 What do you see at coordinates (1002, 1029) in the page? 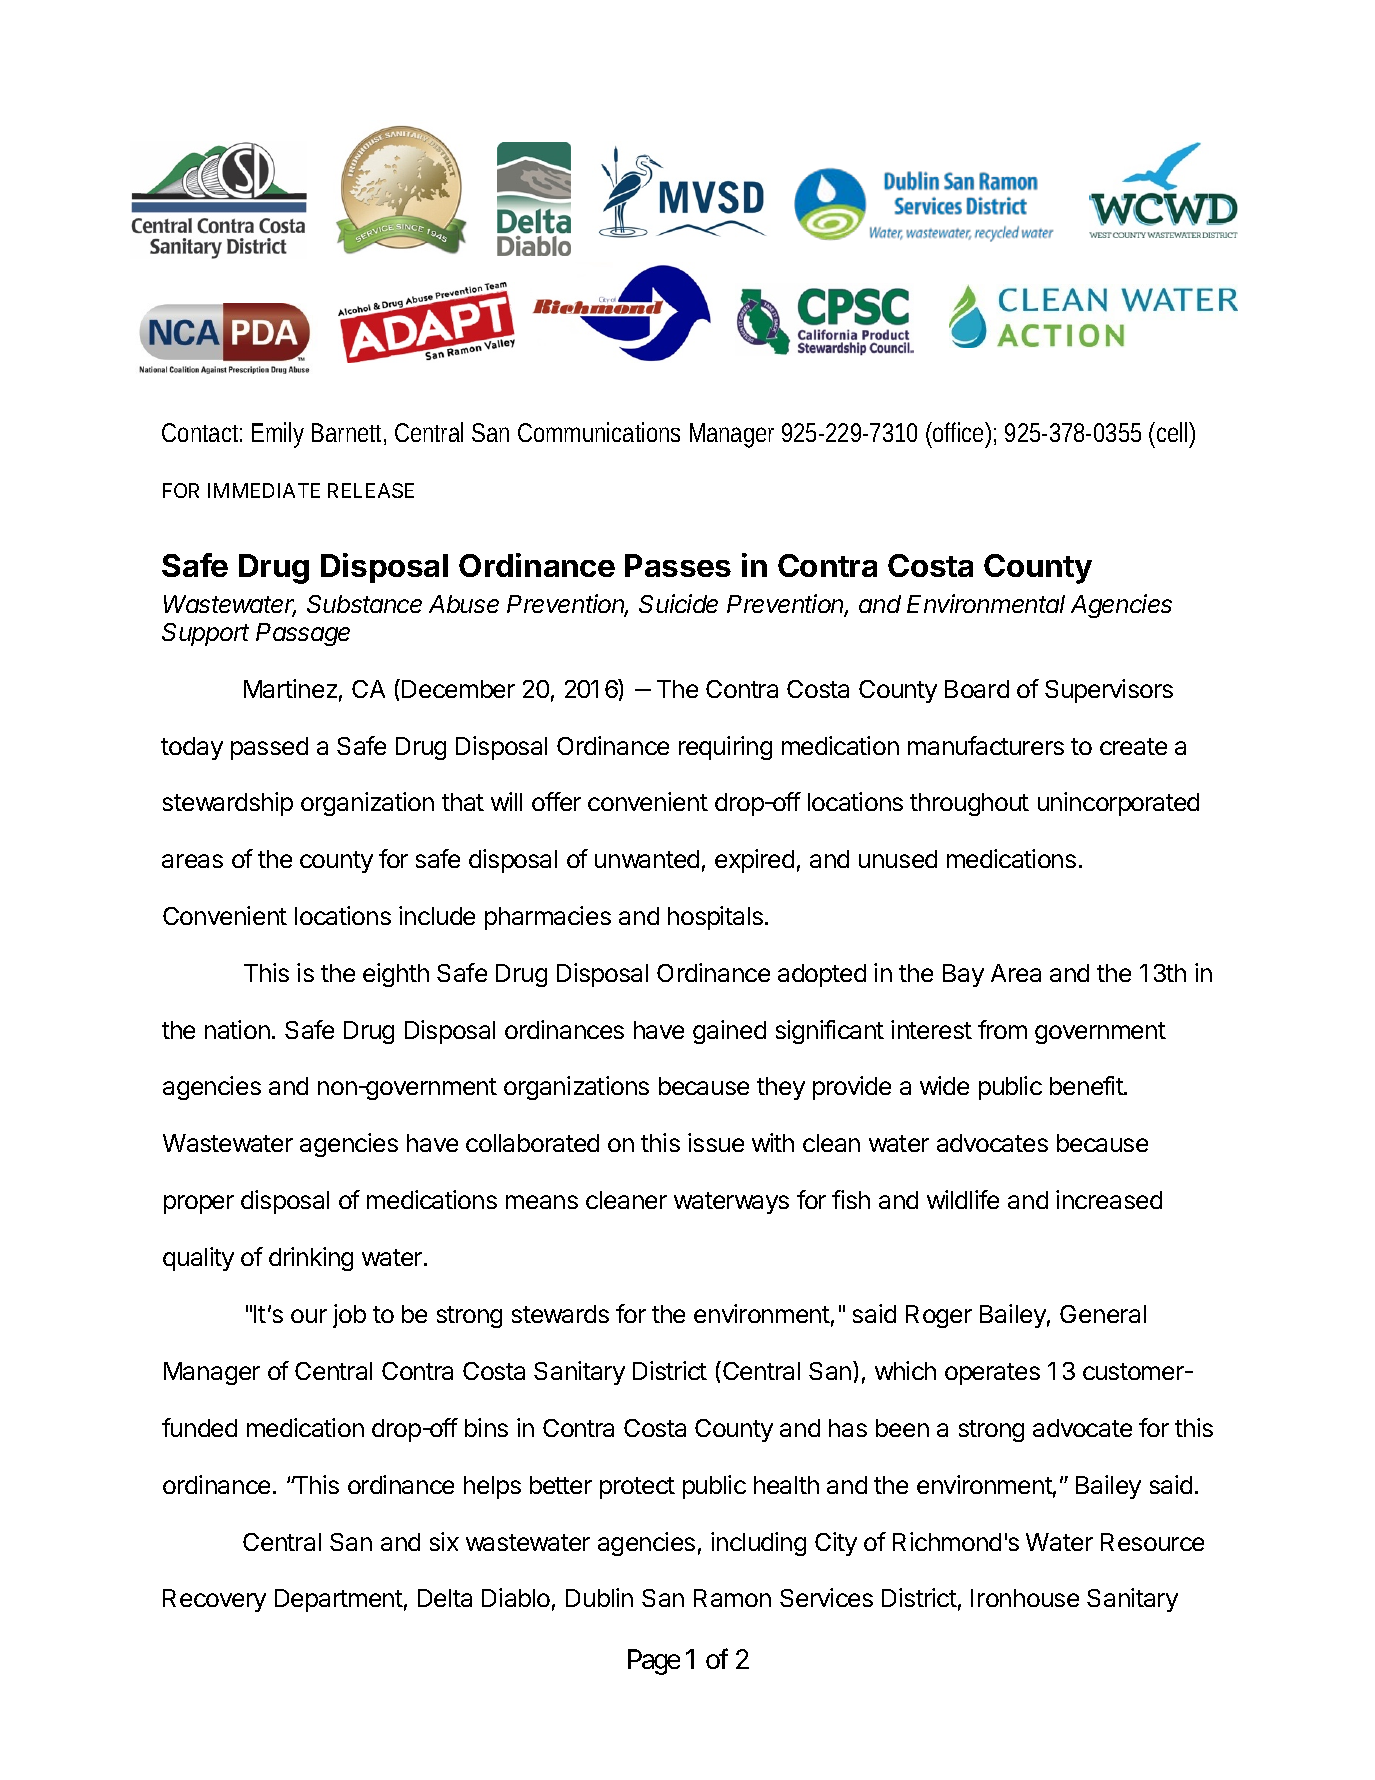
I see `from` at bounding box center [1002, 1029].
